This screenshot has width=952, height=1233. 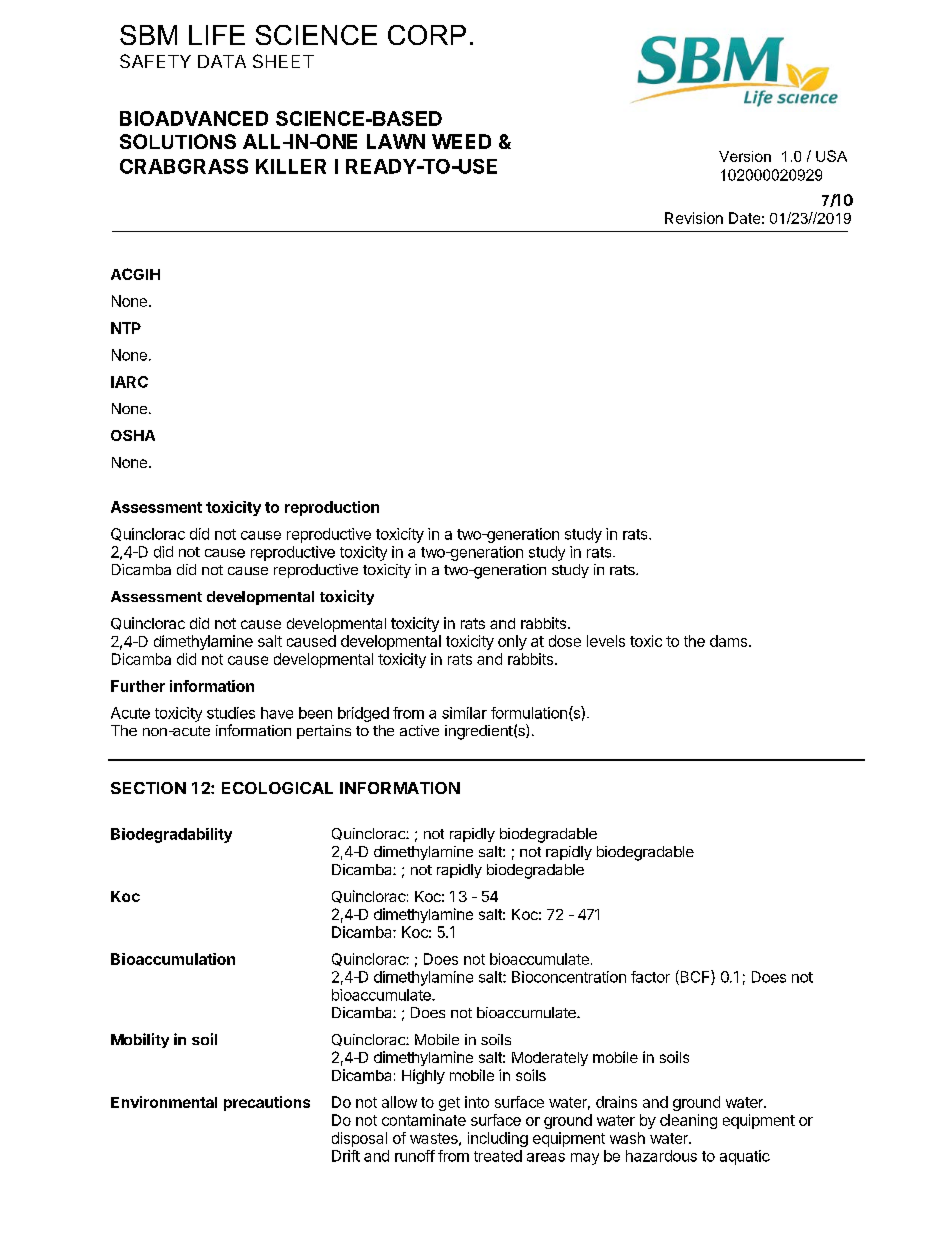 I want to click on Biodegradability, so click(x=171, y=835).
